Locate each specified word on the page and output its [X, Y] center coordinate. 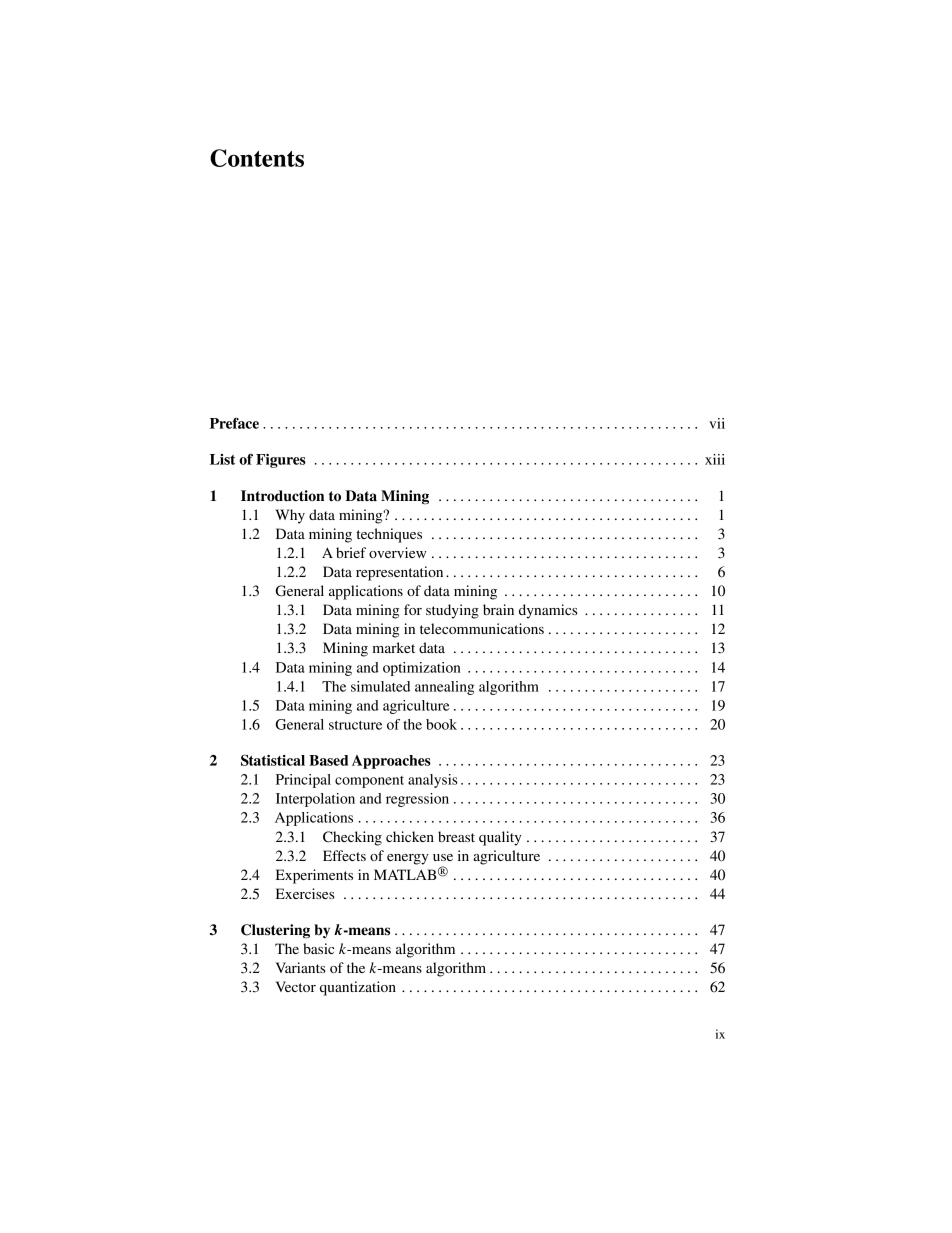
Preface [234, 423]
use [443, 857]
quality [500, 838]
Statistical [273, 760]
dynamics [548, 611]
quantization [358, 988]
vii [717, 423]
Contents [257, 158]
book [441, 724]
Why [290, 516]
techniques [389, 535]
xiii [715, 459]
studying [452, 611]
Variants [301, 967]
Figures [281, 461]
